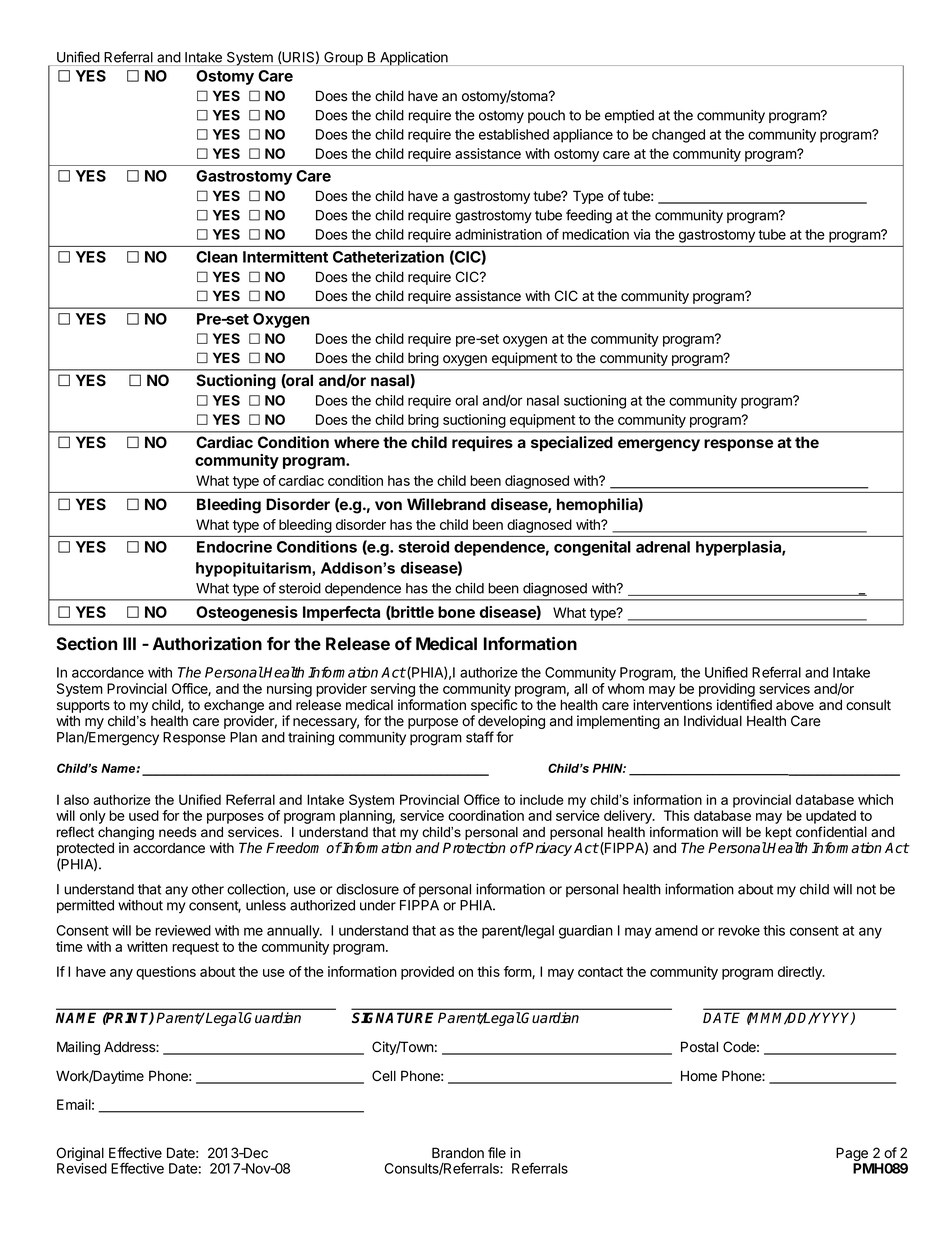 The height and width of the screenshot is (1233, 952). What do you see at coordinates (456, 612) in the screenshot?
I see `bone` at bounding box center [456, 612].
